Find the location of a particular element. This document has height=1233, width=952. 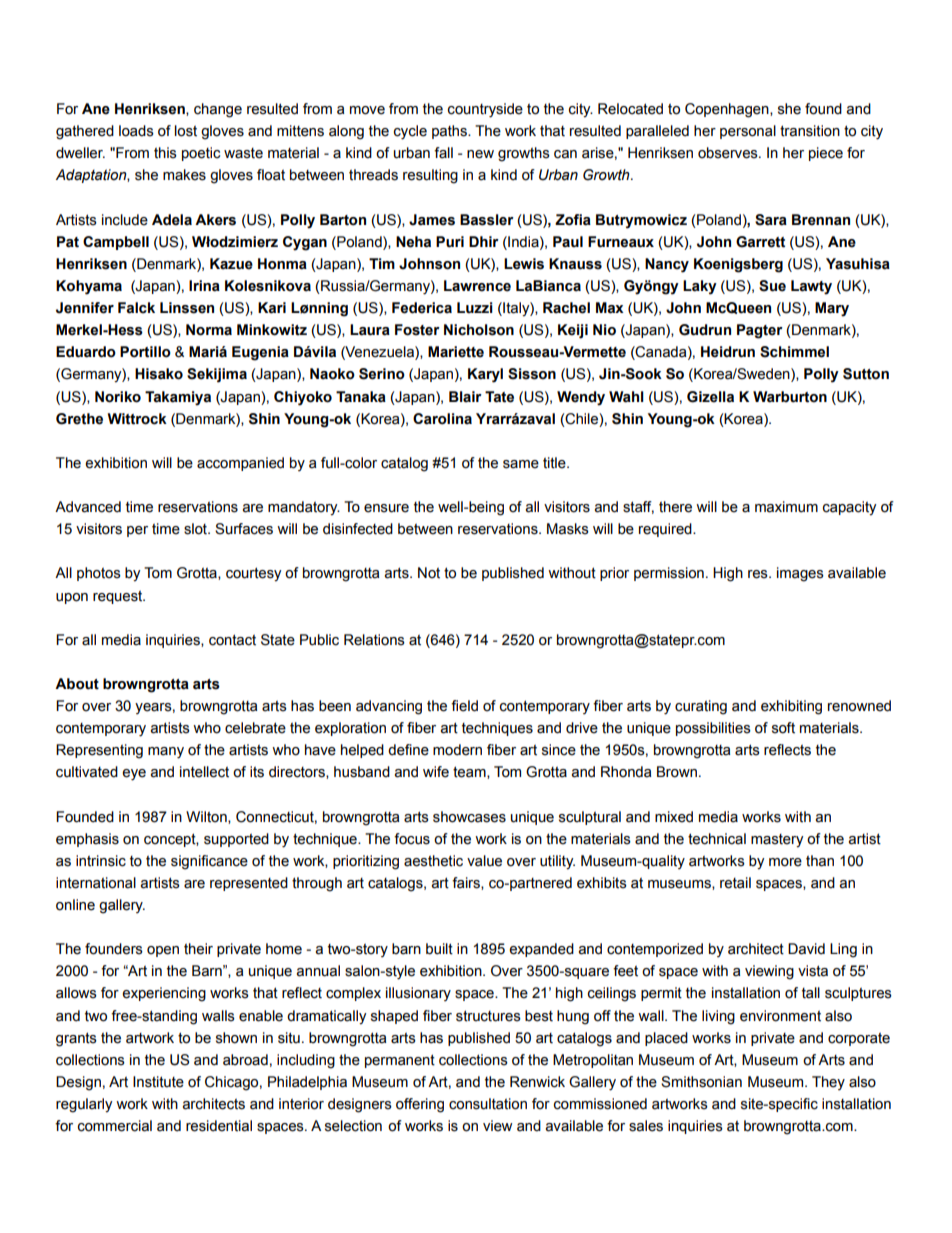

Institute is located at coordinates (158, 1082).
